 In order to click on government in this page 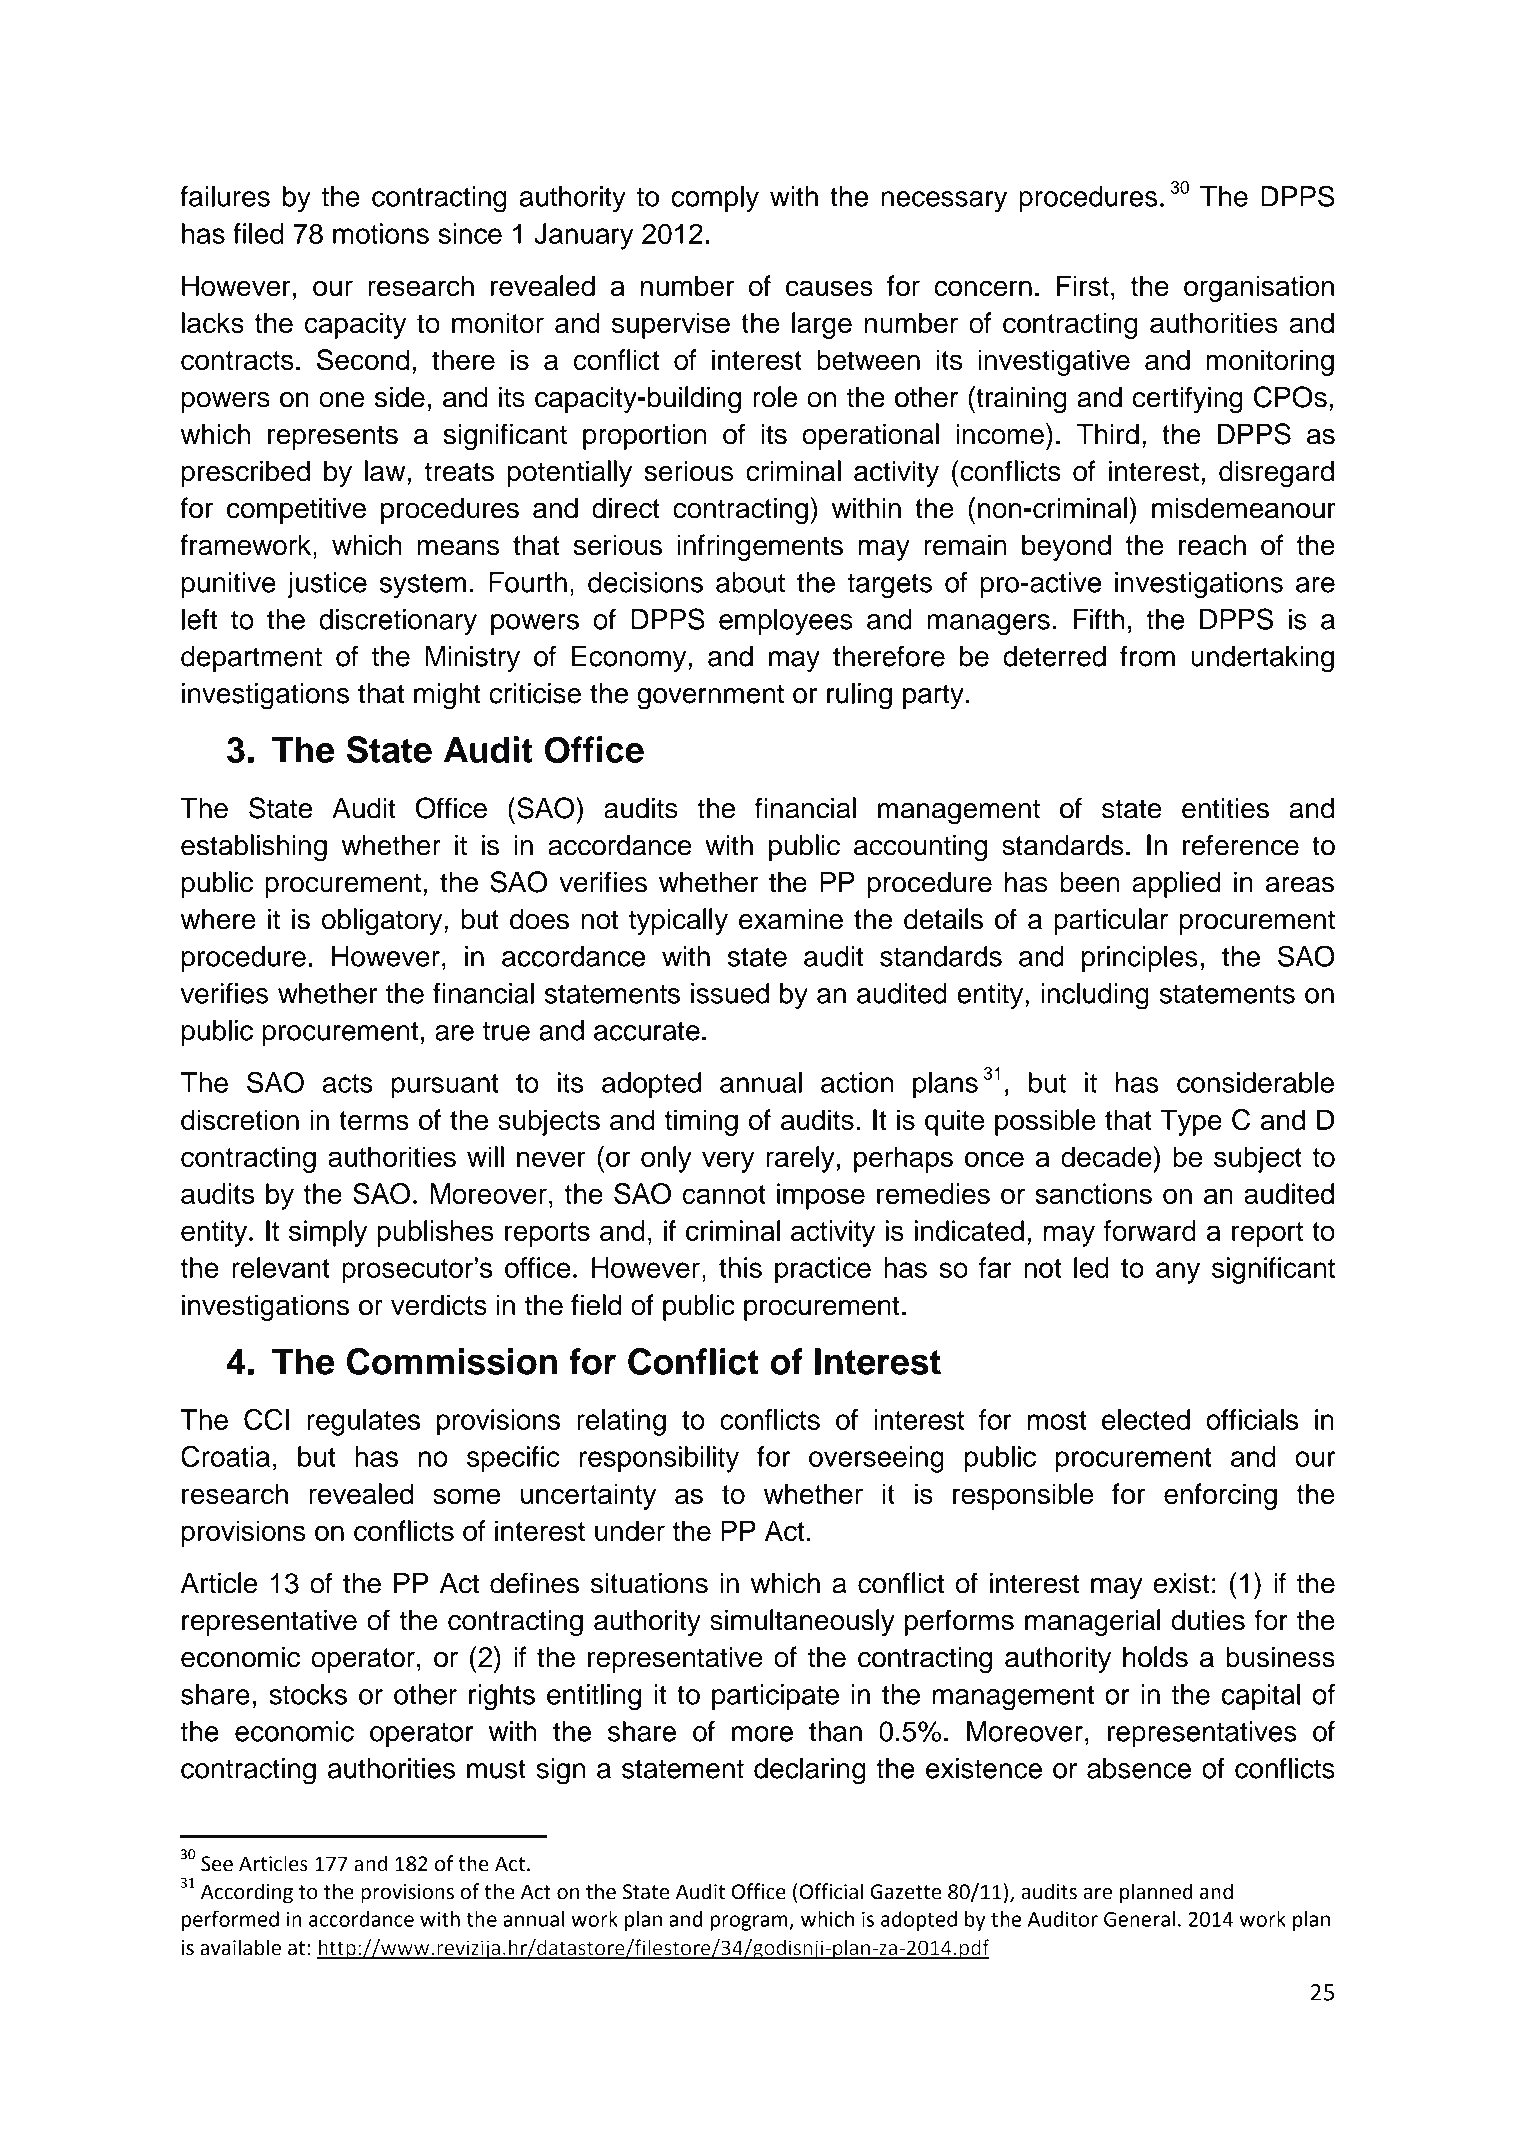, I will do `click(710, 697)`.
